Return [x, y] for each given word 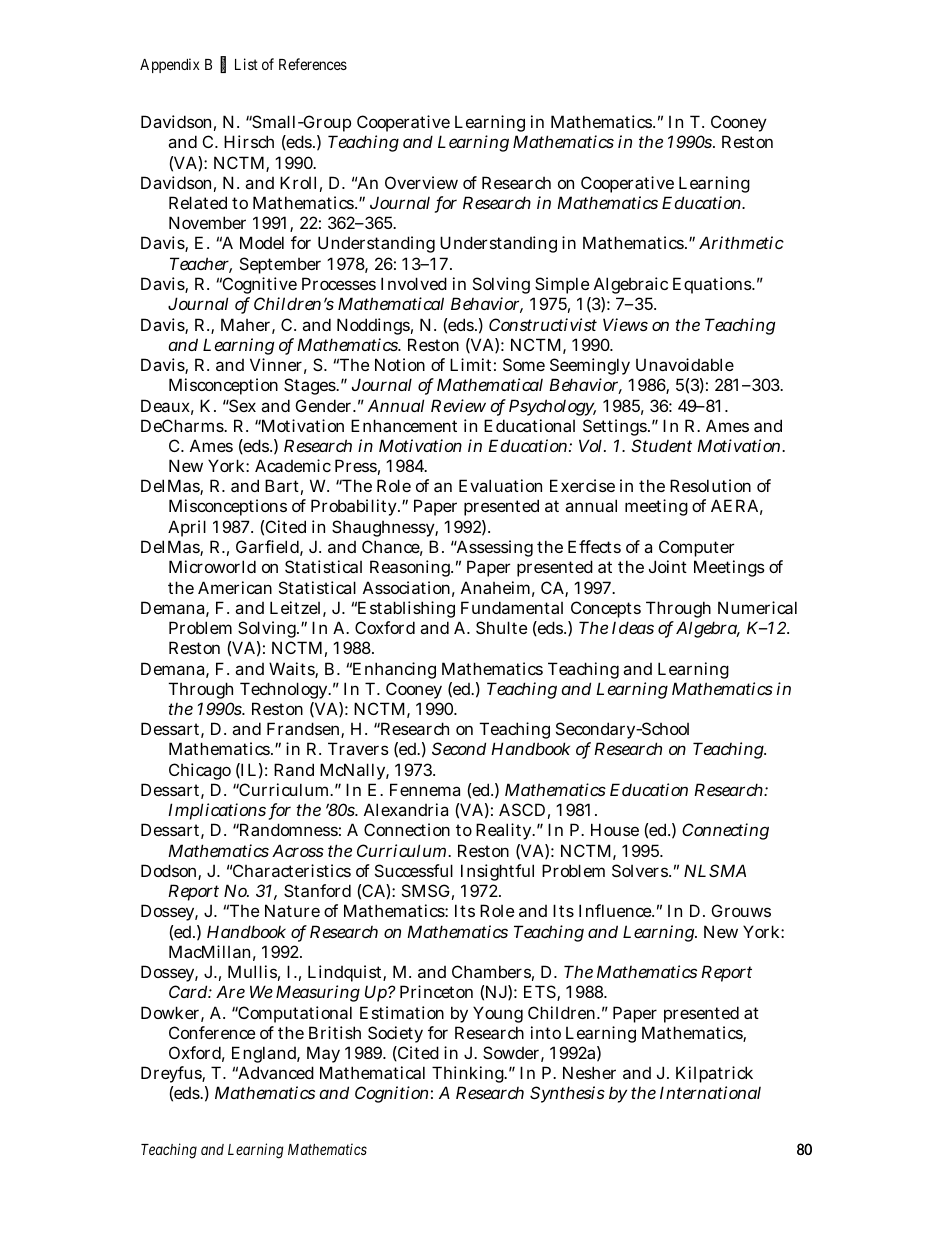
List [246, 64]
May [323, 1054]
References [313, 64]
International [710, 1092]
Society [395, 1034]
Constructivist [543, 324]
